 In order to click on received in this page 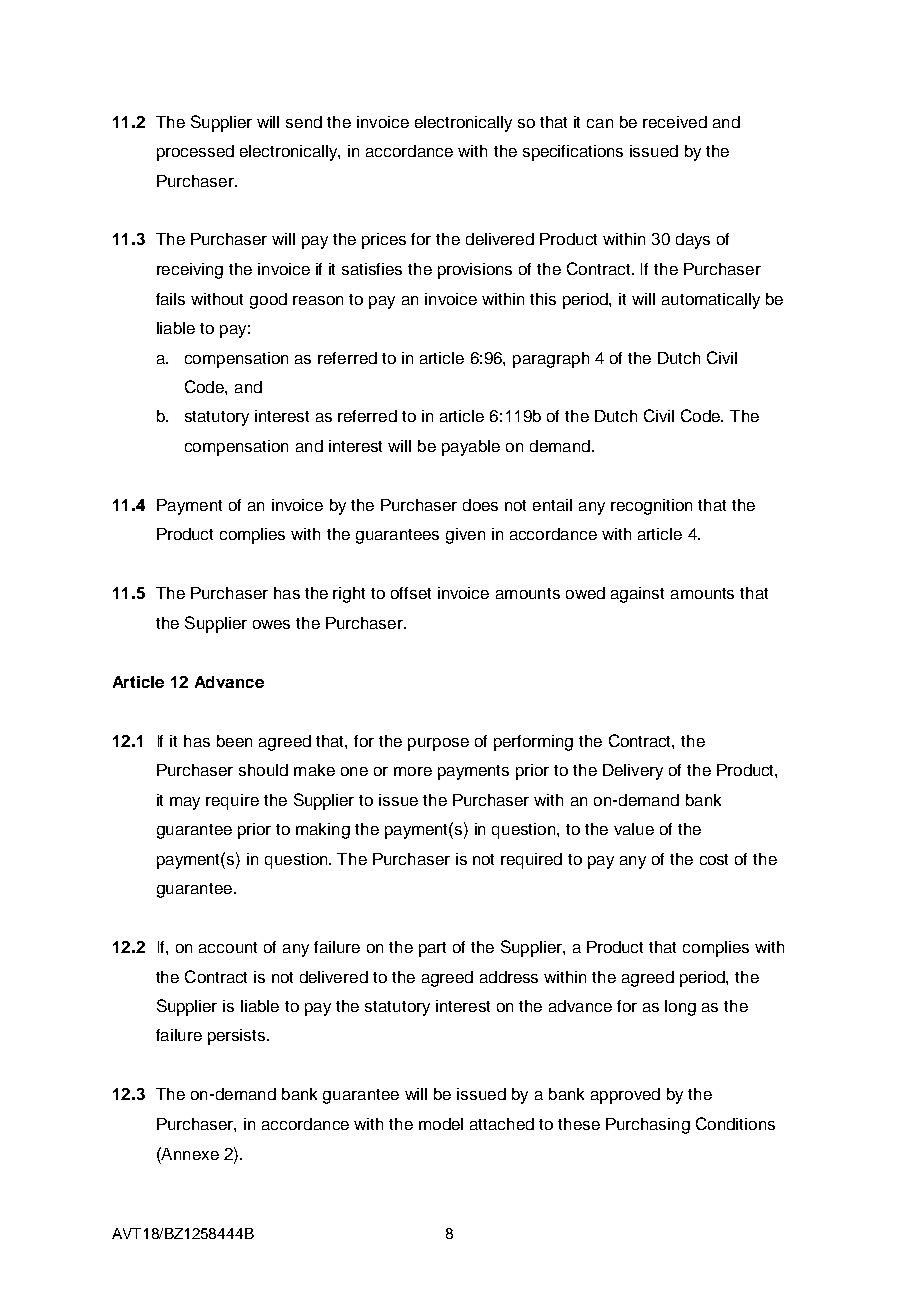, I will do `click(675, 122)`.
